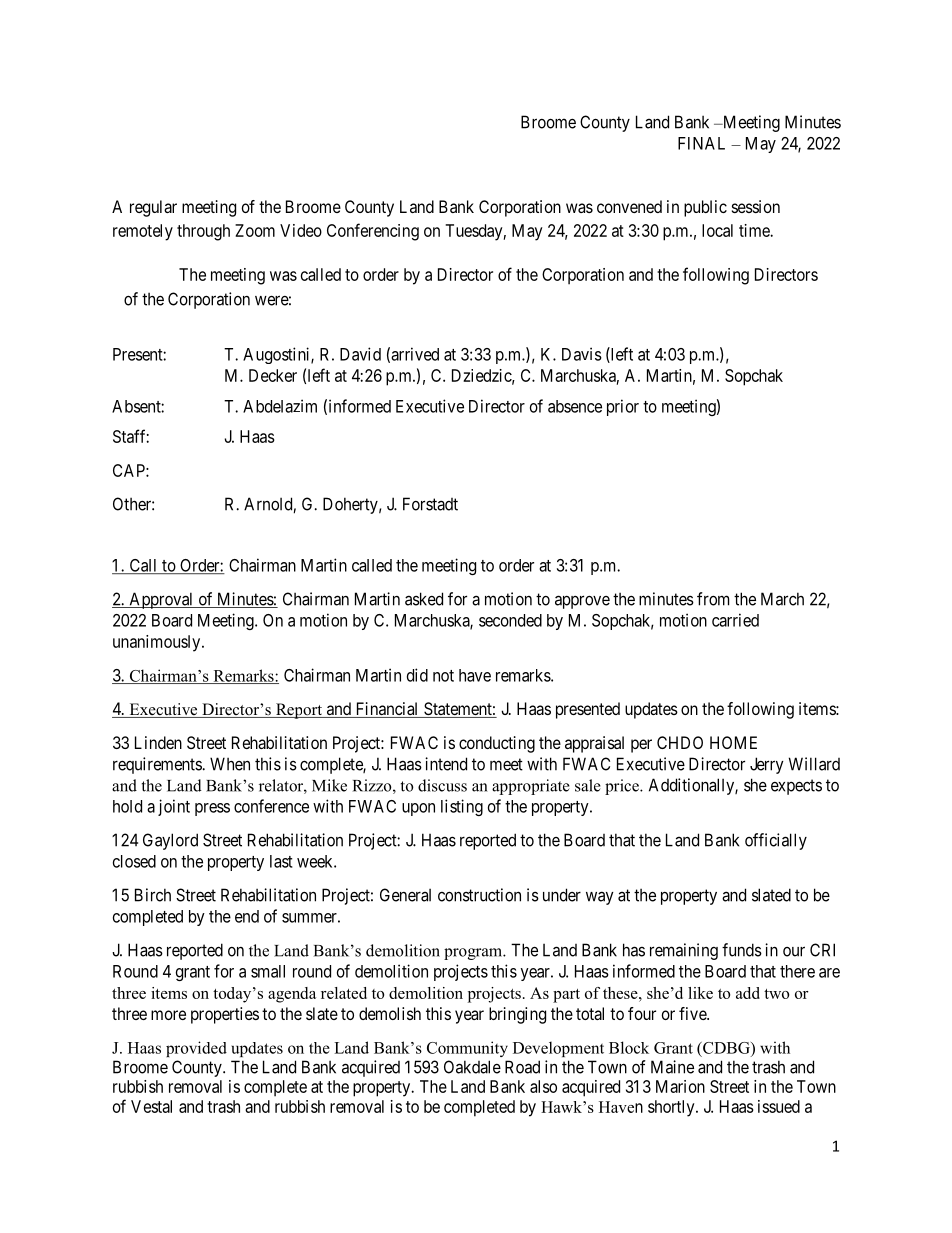 This page has width=952, height=1233. I want to click on When, so click(230, 764).
